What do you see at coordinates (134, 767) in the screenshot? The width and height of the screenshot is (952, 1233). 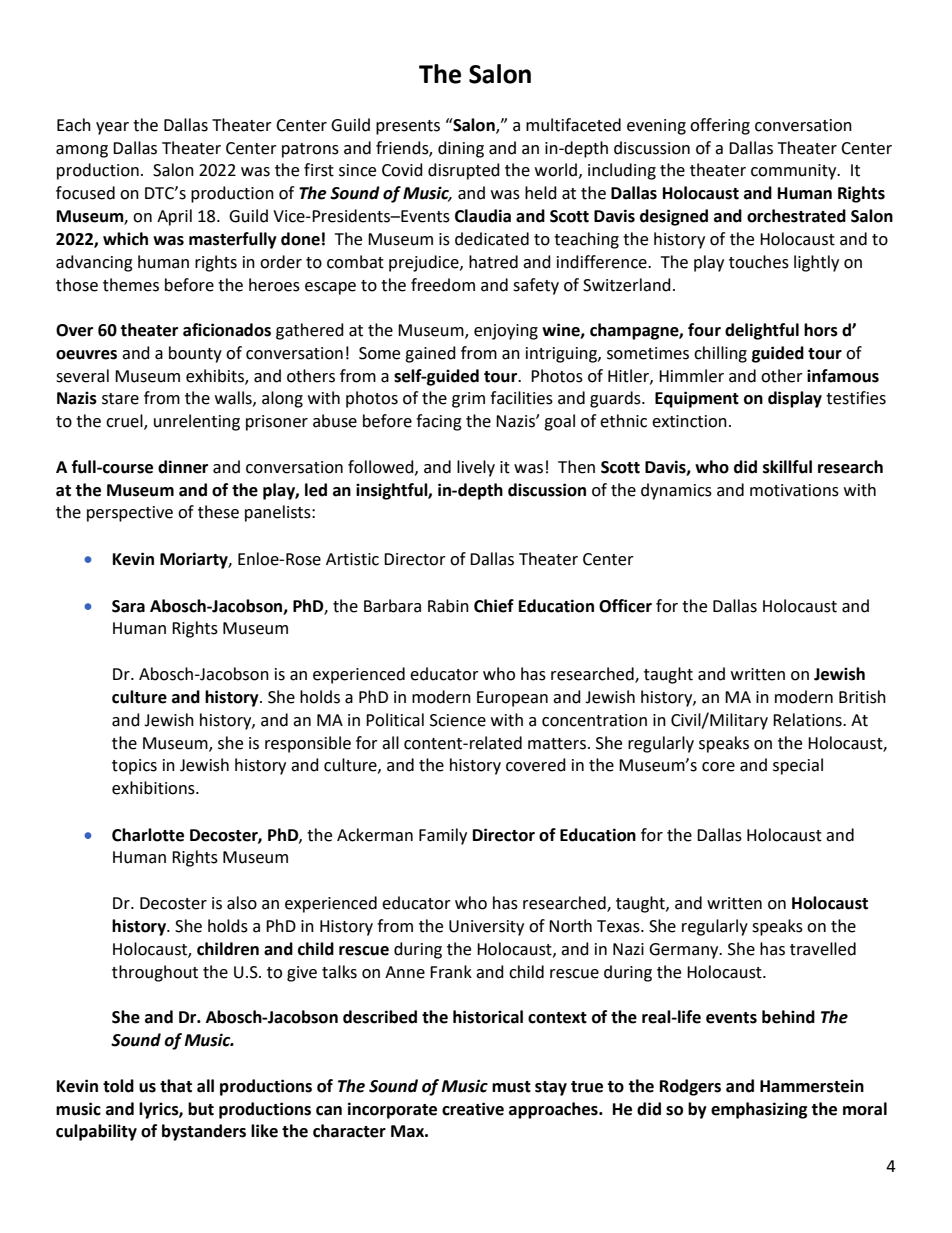 I see `topics` at bounding box center [134, 767].
